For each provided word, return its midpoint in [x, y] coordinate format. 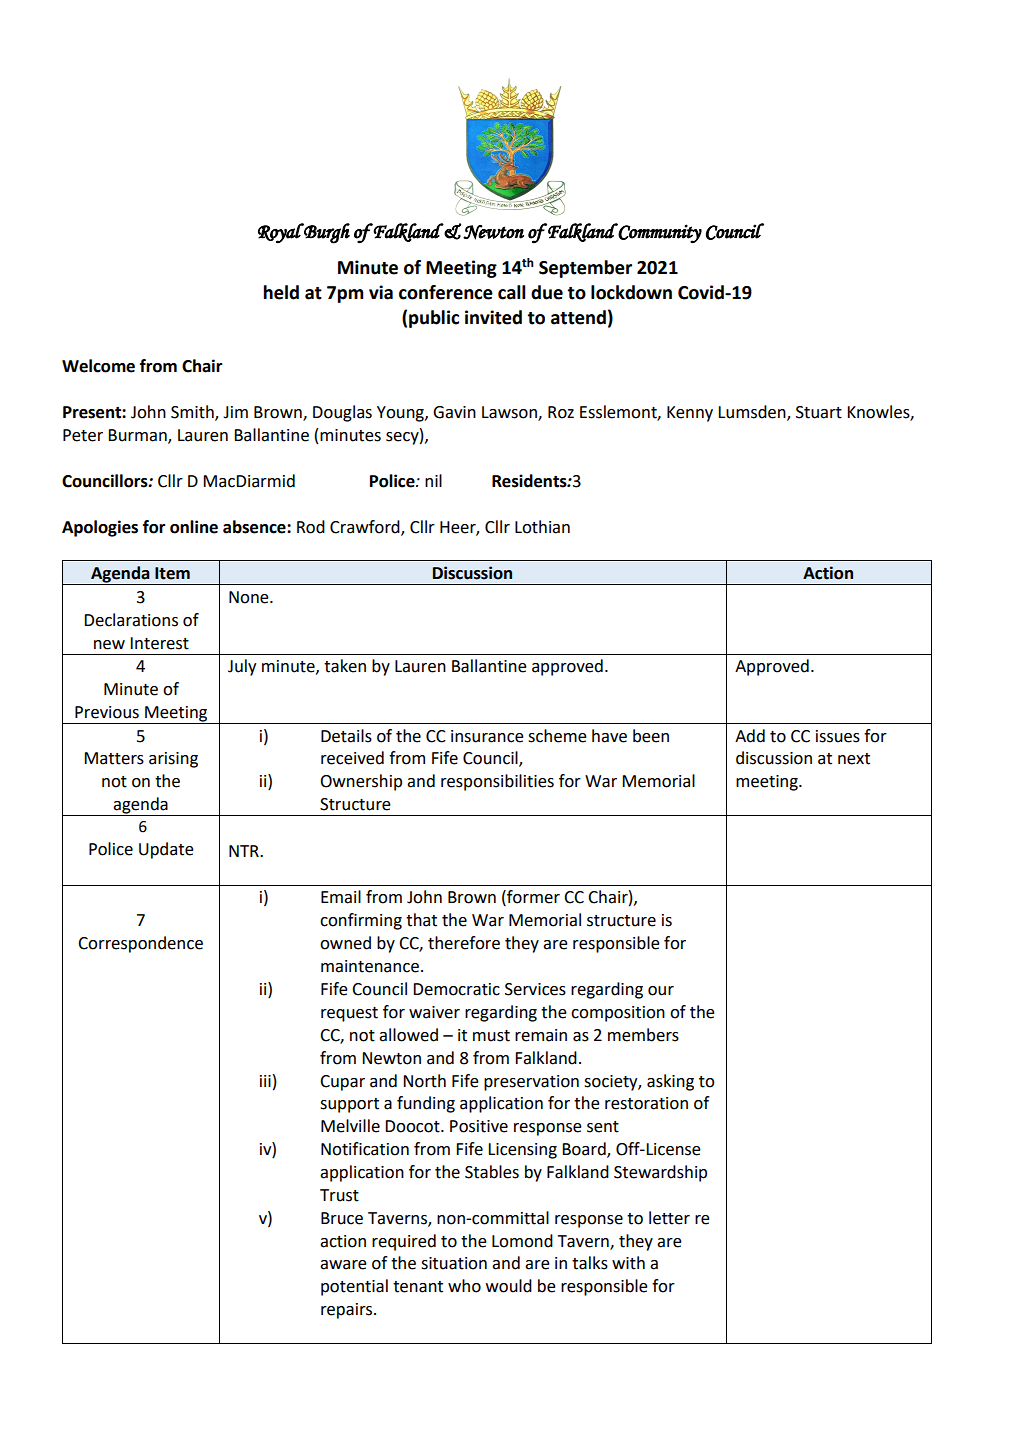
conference [446, 292]
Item [172, 573]
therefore [464, 943]
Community [659, 233]
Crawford [366, 527]
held [281, 292]
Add [750, 736]
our [661, 991]
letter [669, 1218]
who [464, 1286]
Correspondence [140, 944]
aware [343, 1265]
